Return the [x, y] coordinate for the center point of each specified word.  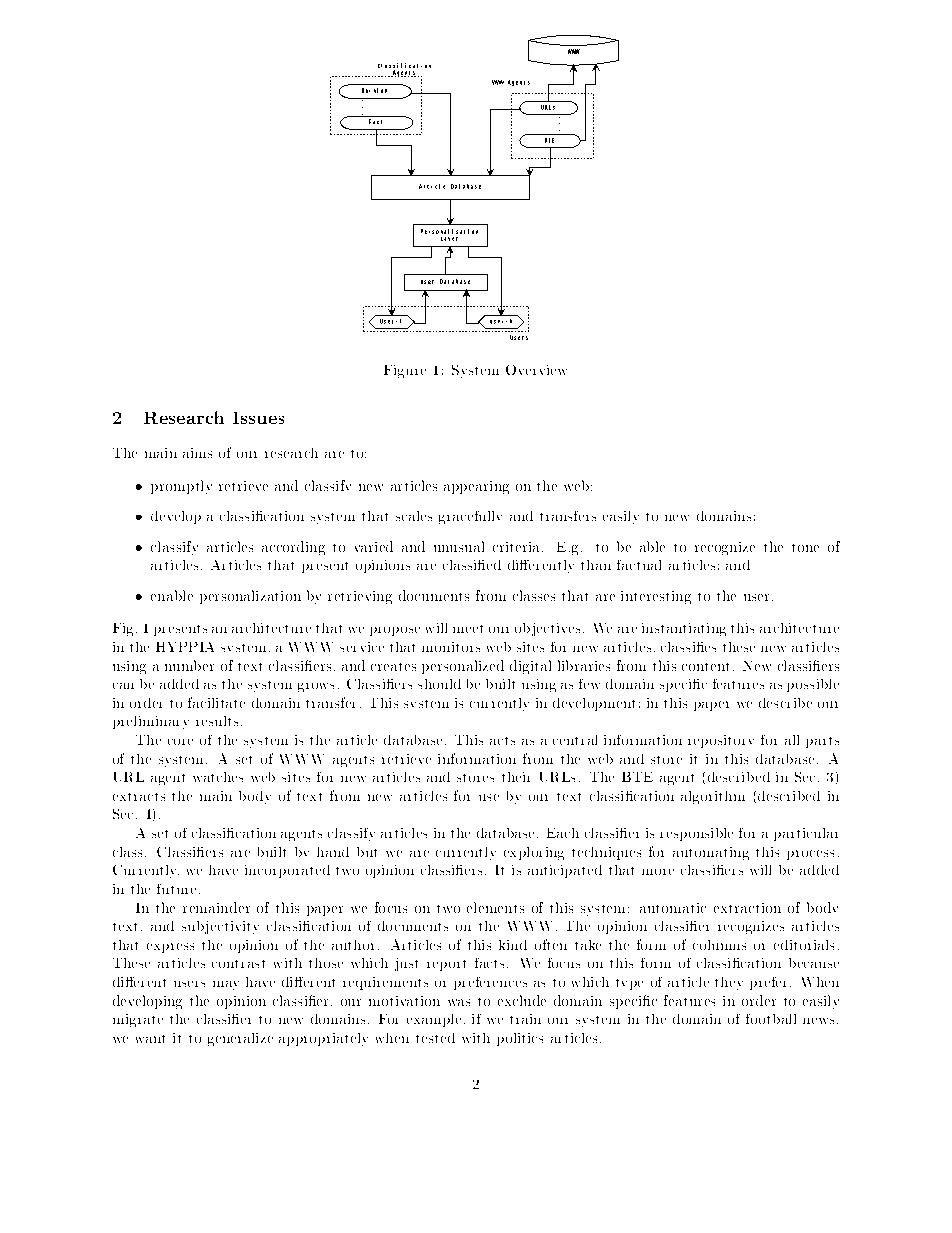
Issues [258, 418]
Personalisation [449, 231]
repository [721, 741]
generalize [240, 1039]
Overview [536, 370]
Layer [449, 239]
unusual [459, 546]
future [178, 889]
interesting [656, 597]
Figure [405, 371]
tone [805, 548]
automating [711, 853]
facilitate [216, 702]
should [439, 684]
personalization [250, 597]
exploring [534, 853]
